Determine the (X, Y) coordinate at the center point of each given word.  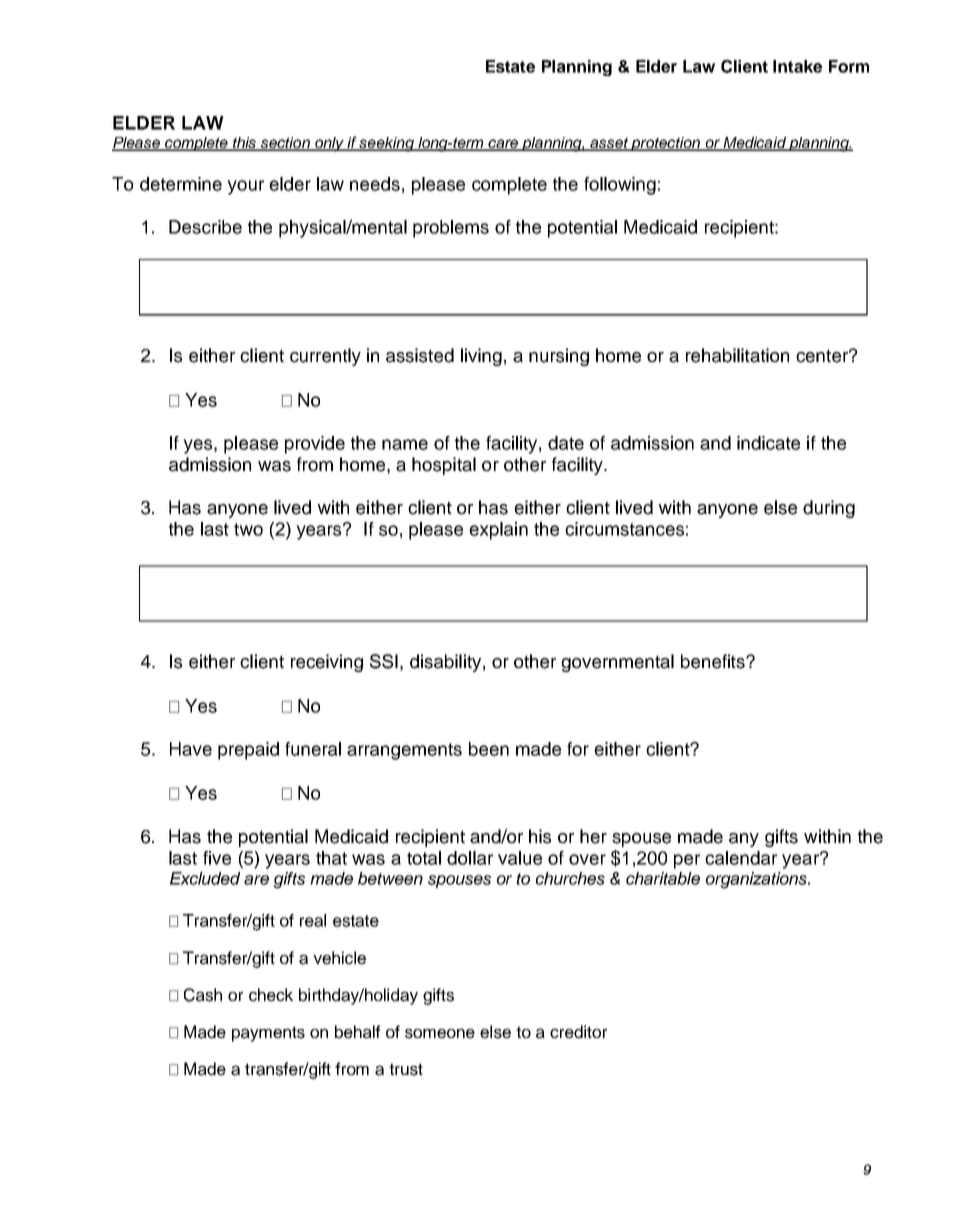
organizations (758, 880)
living (481, 357)
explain (498, 531)
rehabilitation (737, 355)
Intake (797, 66)
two (248, 529)
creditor (578, 1032)
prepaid (248, 751)
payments (268, 1034)
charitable (663, 878)
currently (325, 357)
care (503, 145)
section (286, 144)
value (520, 858)
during (829, 509)
